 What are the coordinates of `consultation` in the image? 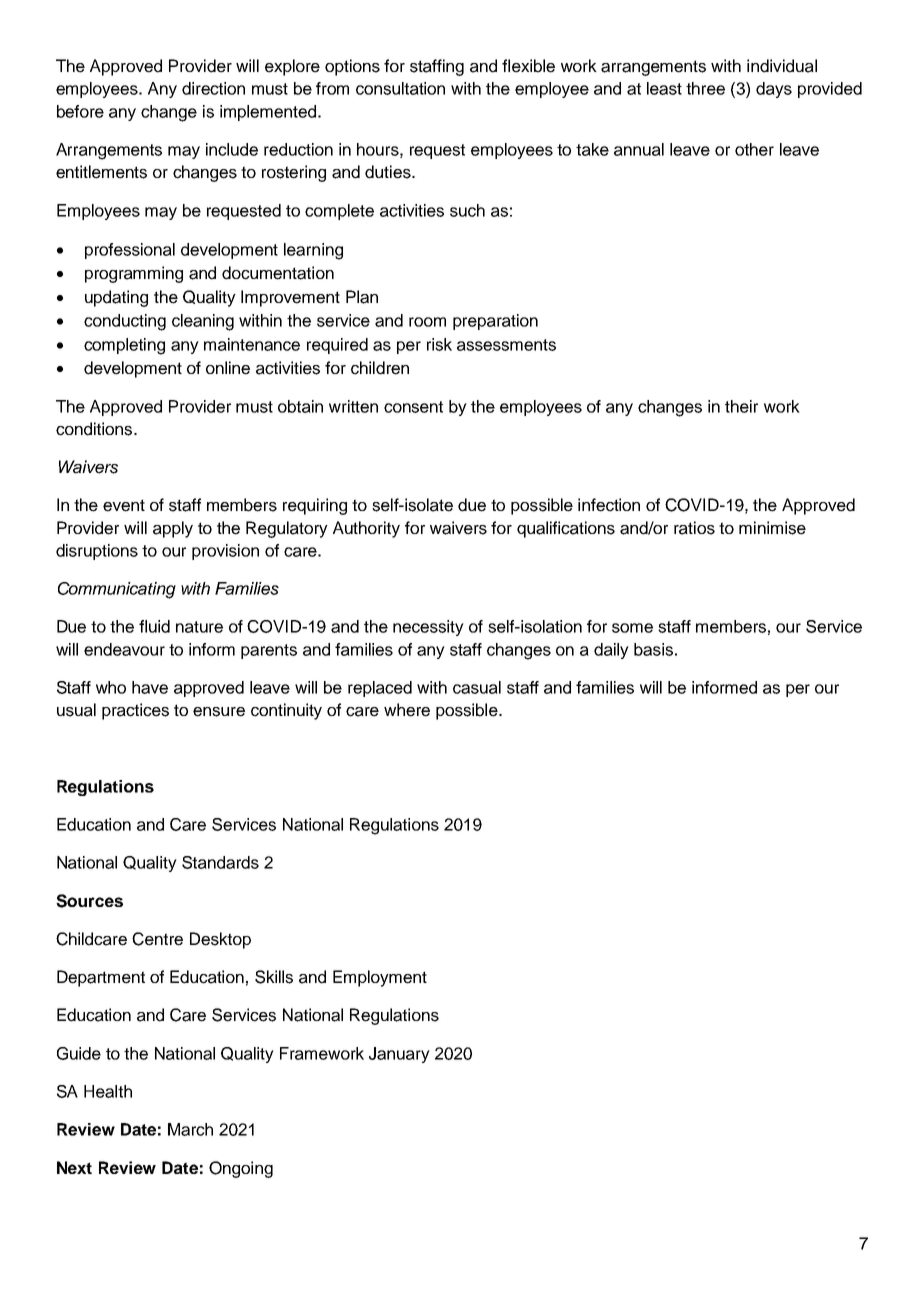 It's located at (400, 88).
